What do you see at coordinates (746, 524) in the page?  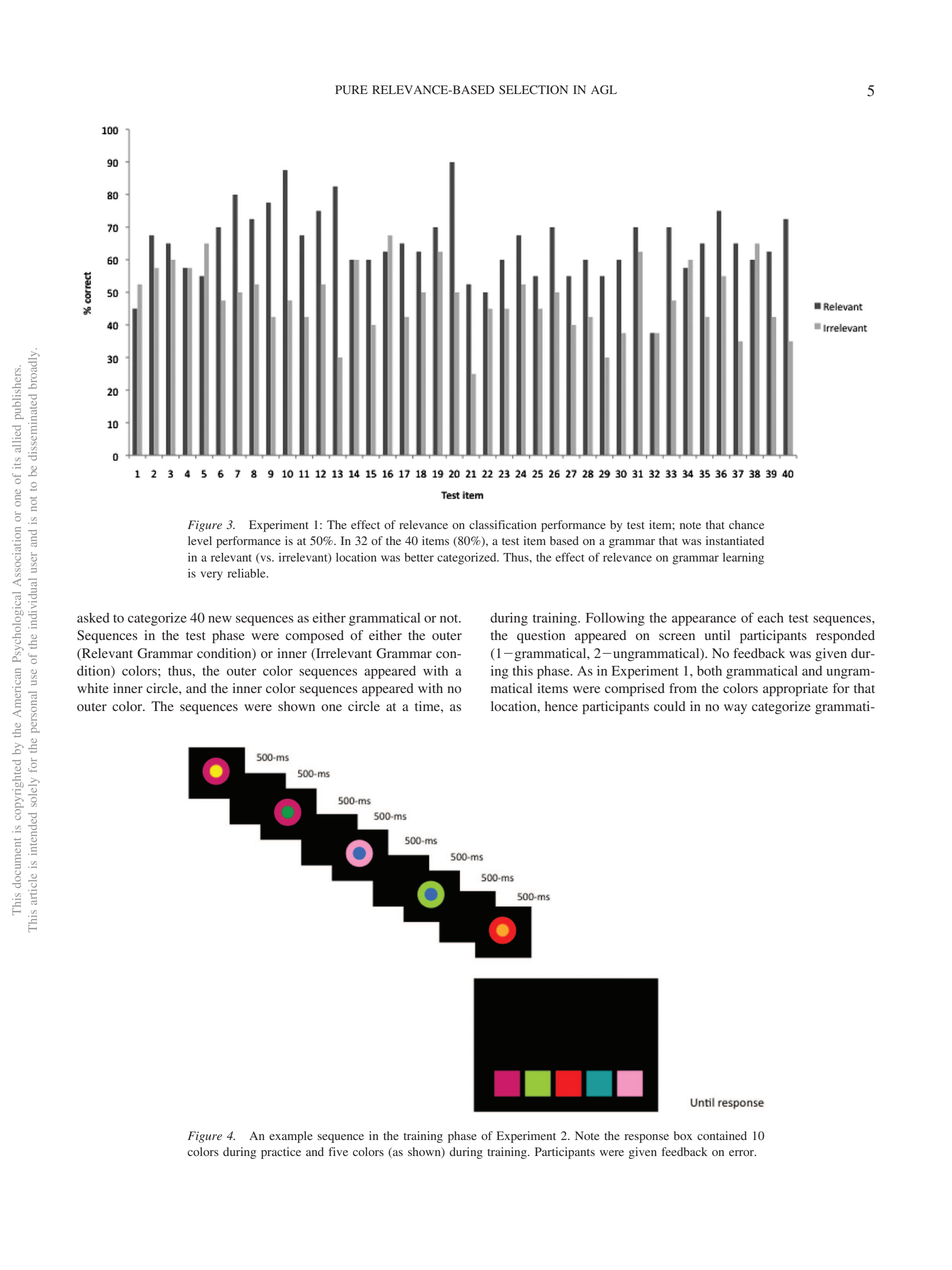 I see `chance` at bounding box center [746, 524].
